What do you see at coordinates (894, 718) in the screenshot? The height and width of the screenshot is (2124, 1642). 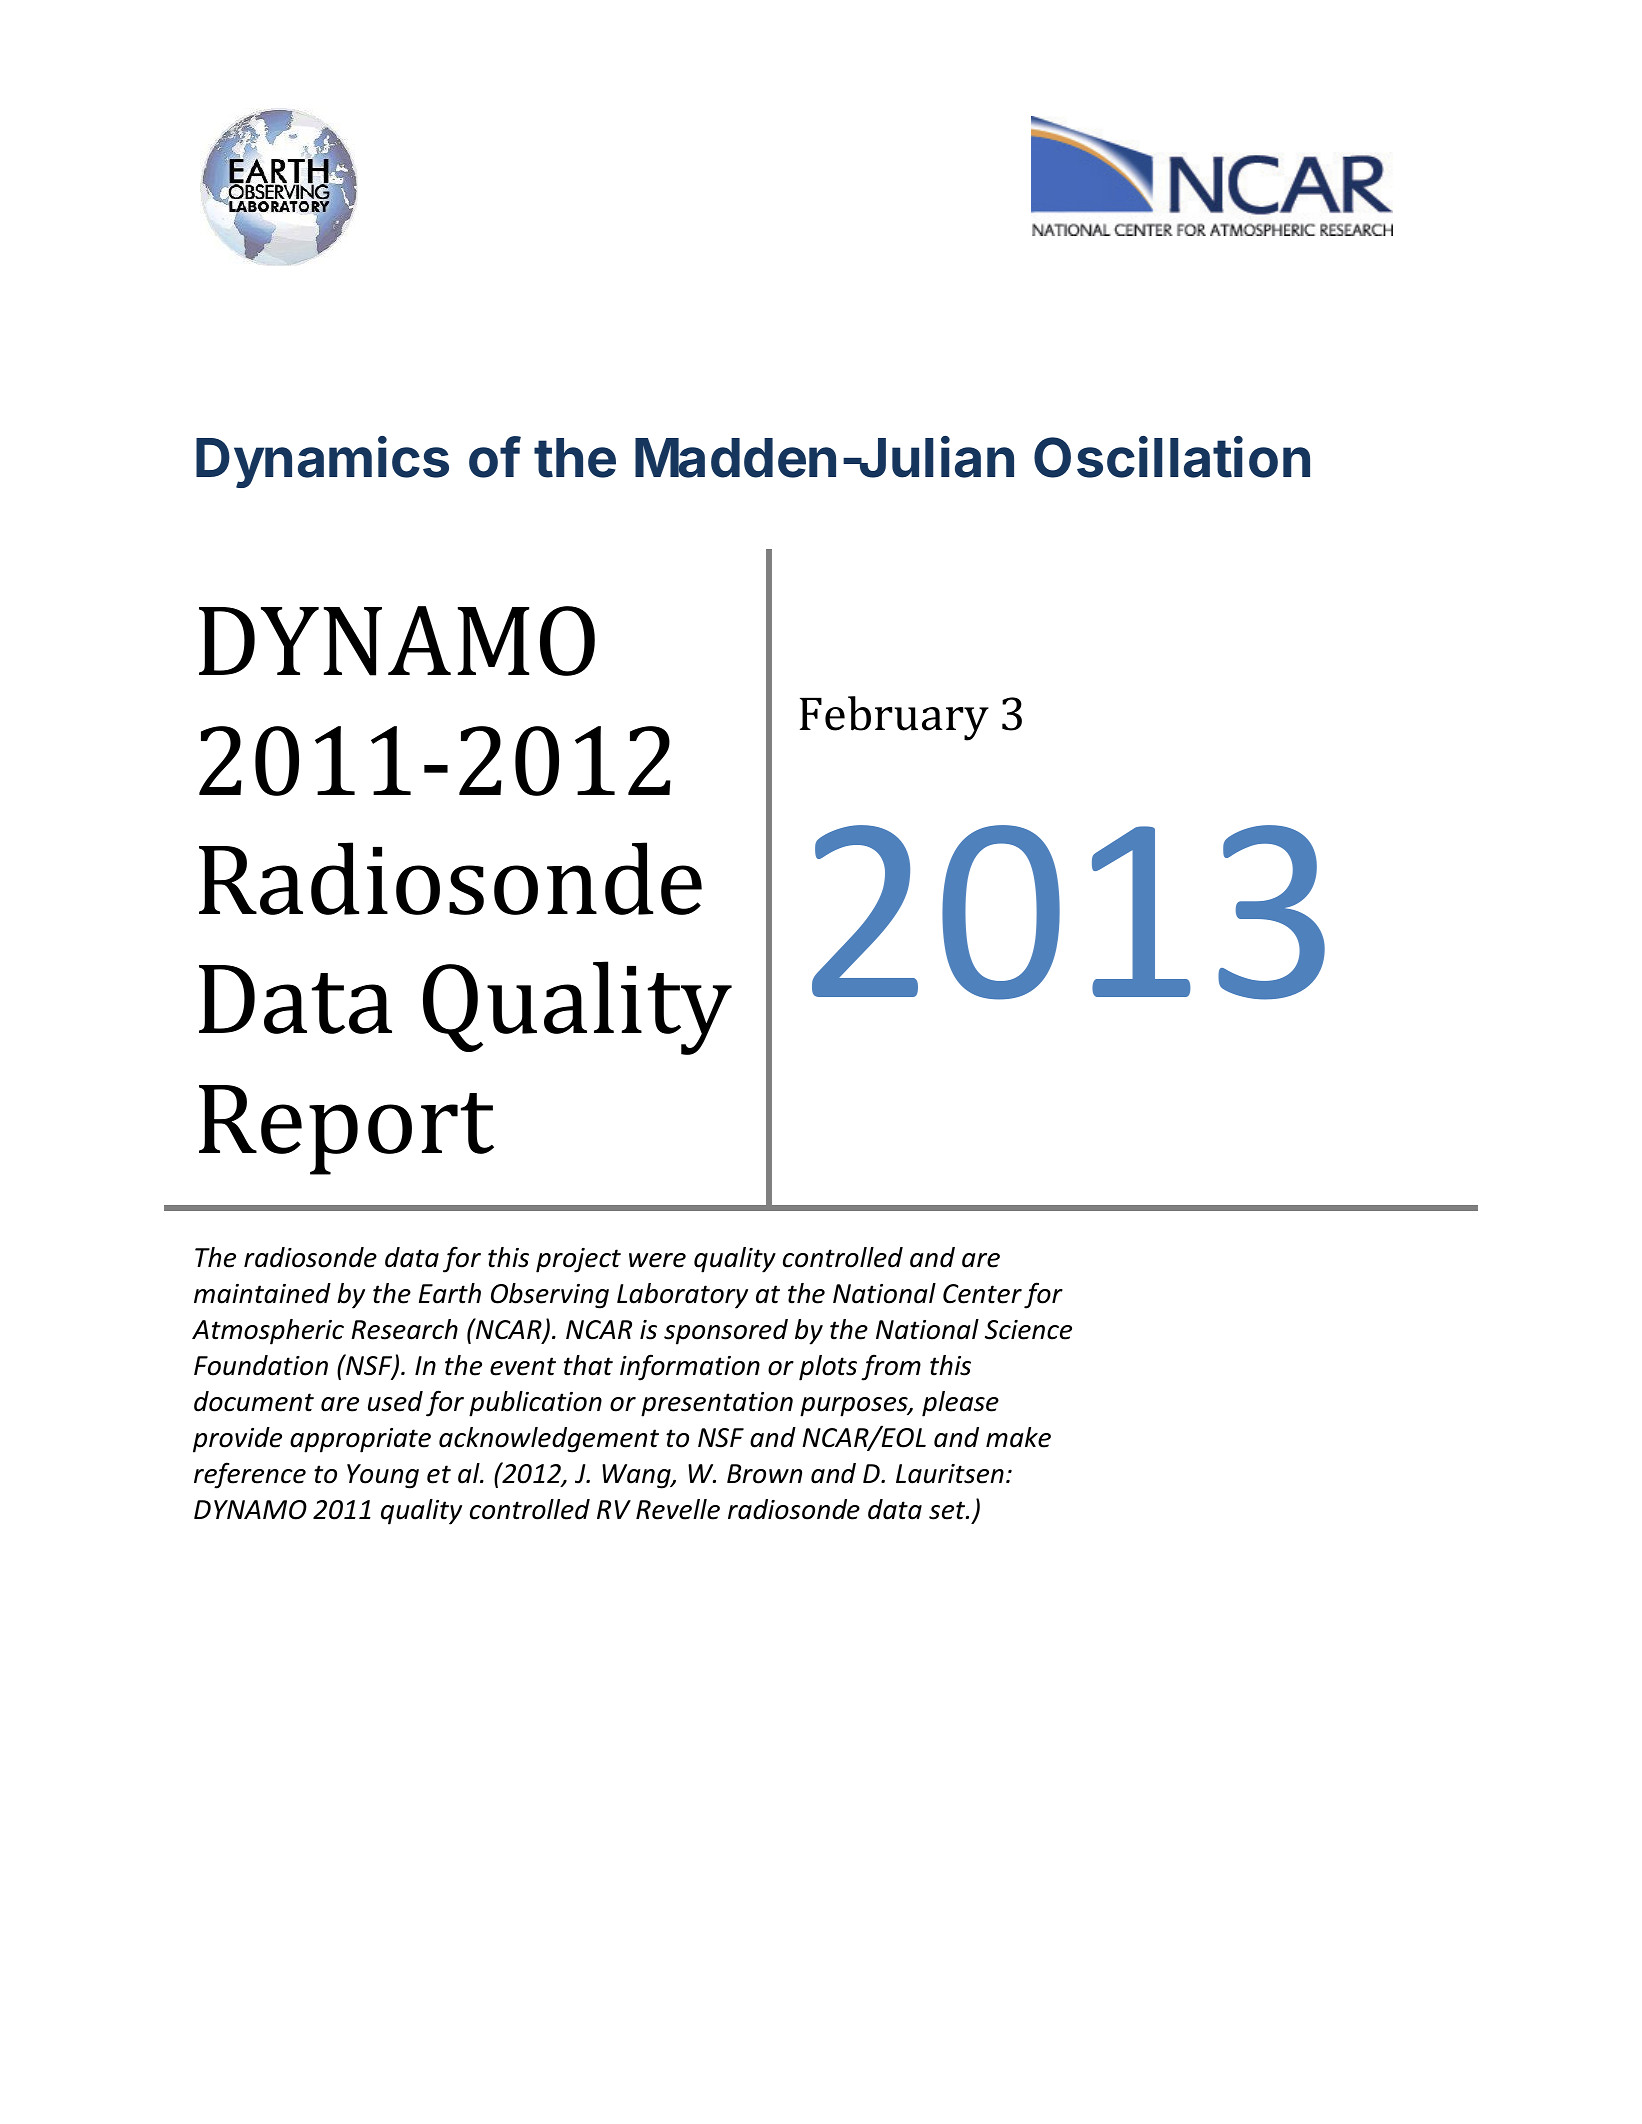 I see `February` at bounding box center [894, 718].
